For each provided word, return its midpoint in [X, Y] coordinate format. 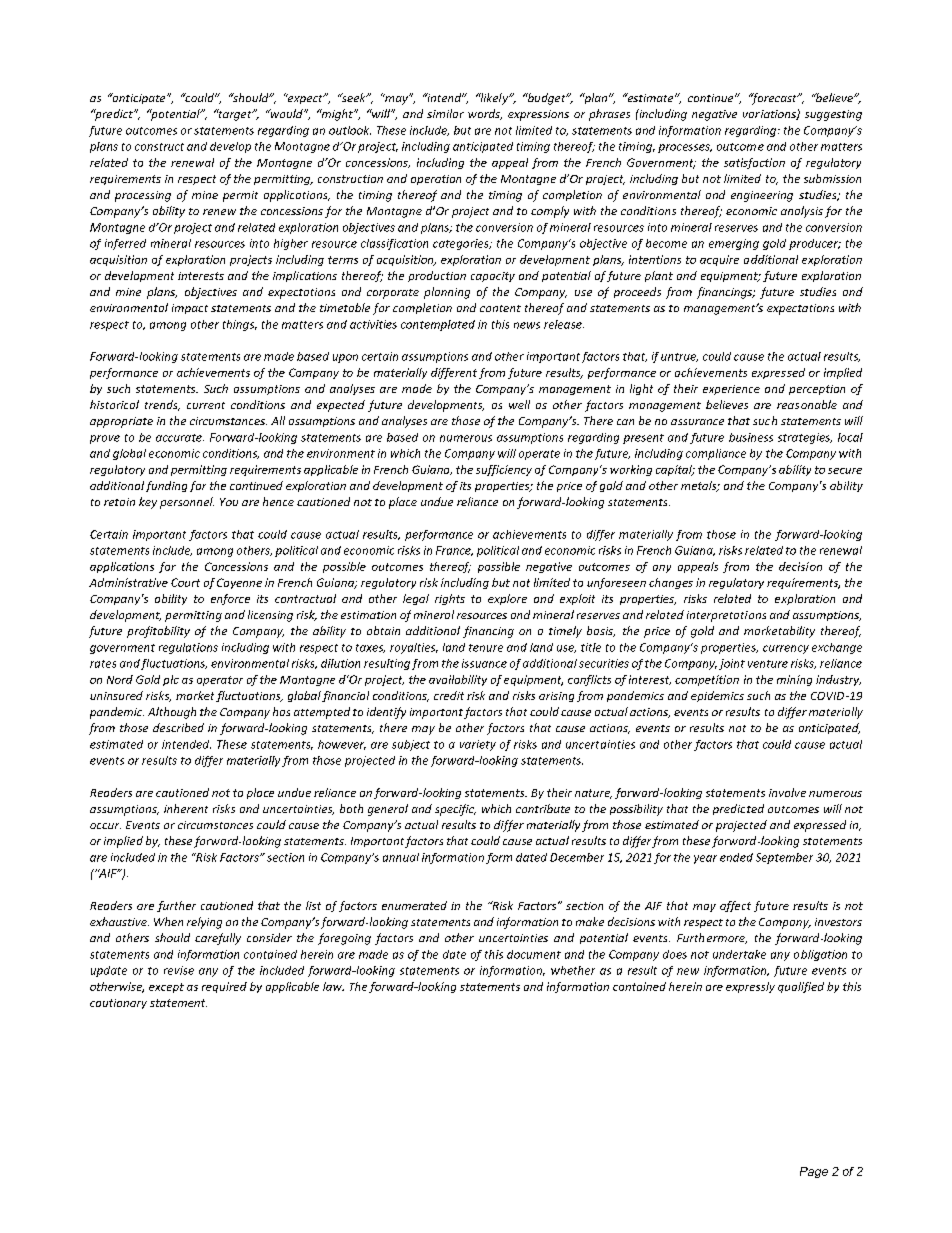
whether [573, 970]
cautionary [118, 1004]
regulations [188, 648]
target [235, 115]
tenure [486, 648]
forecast [774, 99]
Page [814, 1172]
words [485, 114]
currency [786, 649]
